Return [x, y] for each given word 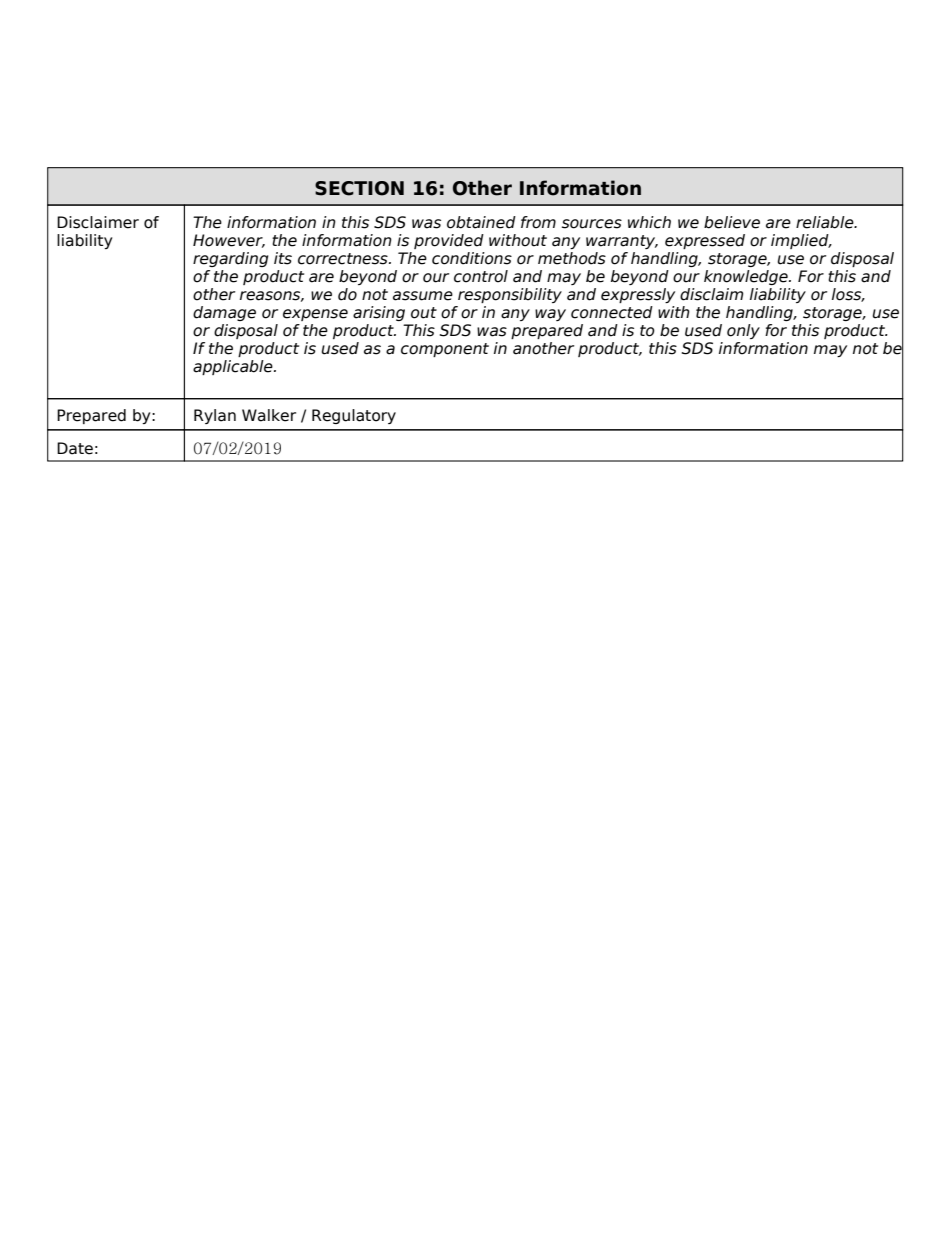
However [229, 241]
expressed [705, 241]
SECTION [359, 188]
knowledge [747, 277]
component [445, 350]
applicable [234, 367]
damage [224, 313]
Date [75, 448]
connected [612, 312]
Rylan [215, 416]
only [743, 331]
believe [732, 222]
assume [423, 296]
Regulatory [354, 416]
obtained [481, 222]
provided [449, 241]
